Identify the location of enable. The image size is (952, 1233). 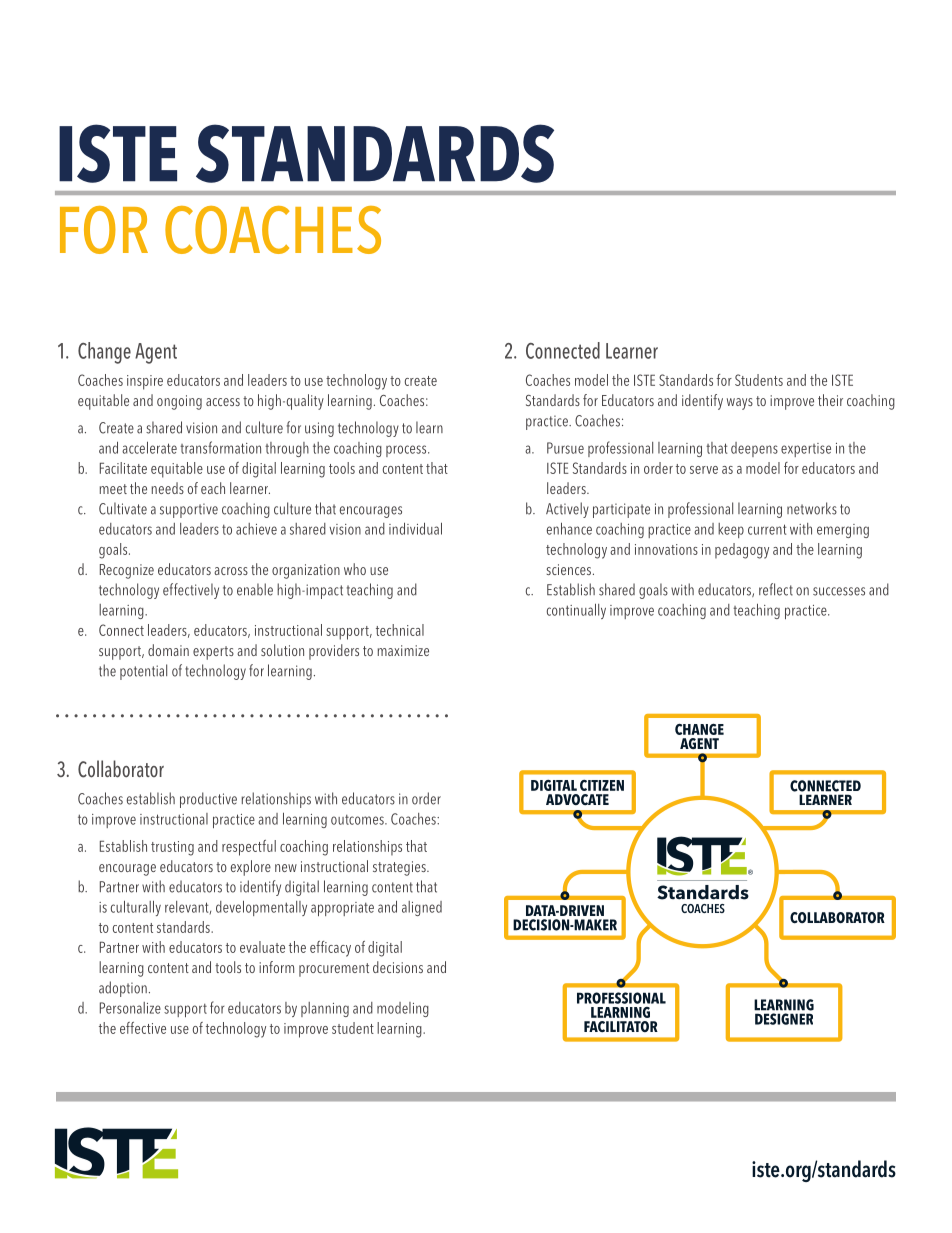
(255, 589).
